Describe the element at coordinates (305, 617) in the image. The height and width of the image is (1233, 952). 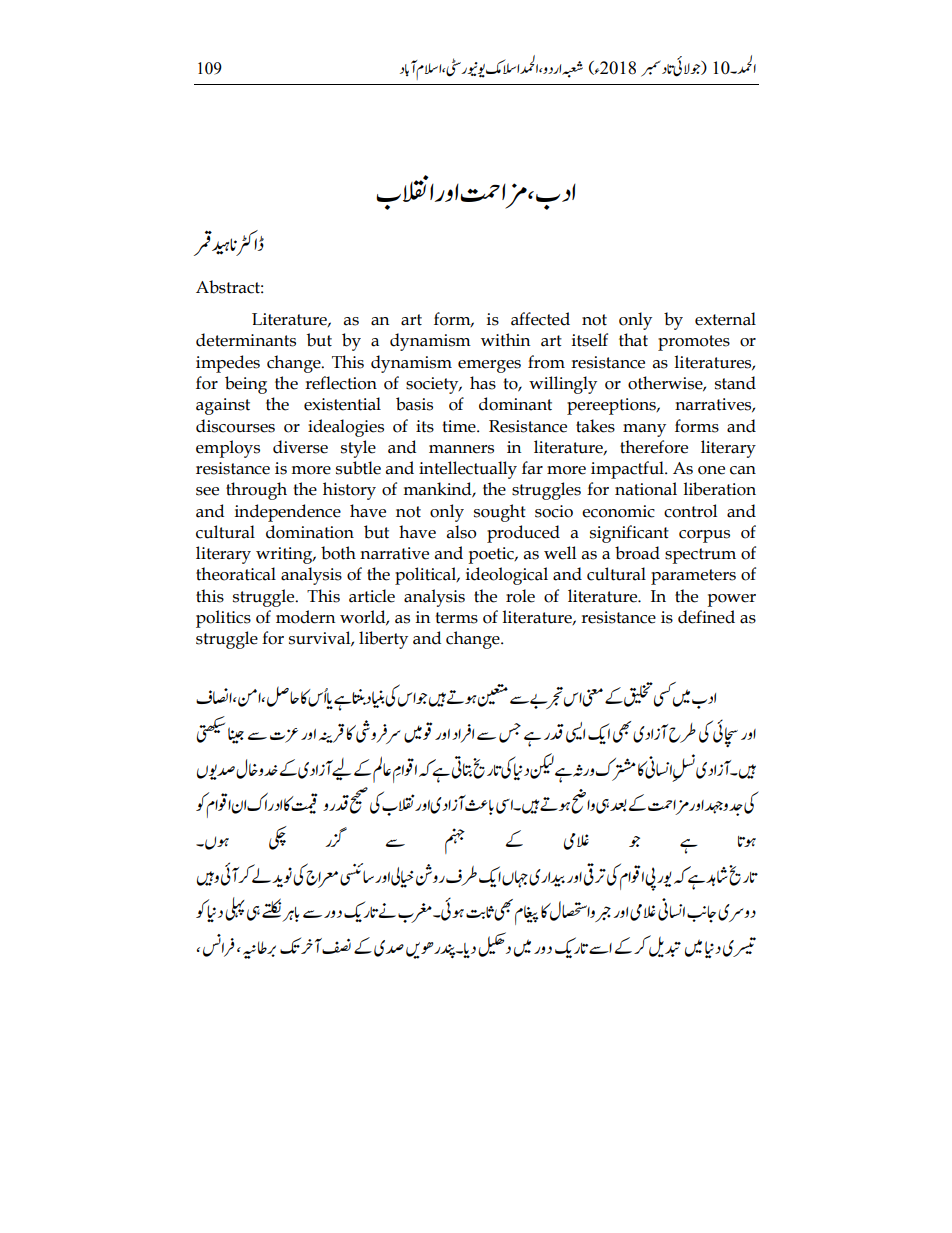
I see `modern` at that location.
